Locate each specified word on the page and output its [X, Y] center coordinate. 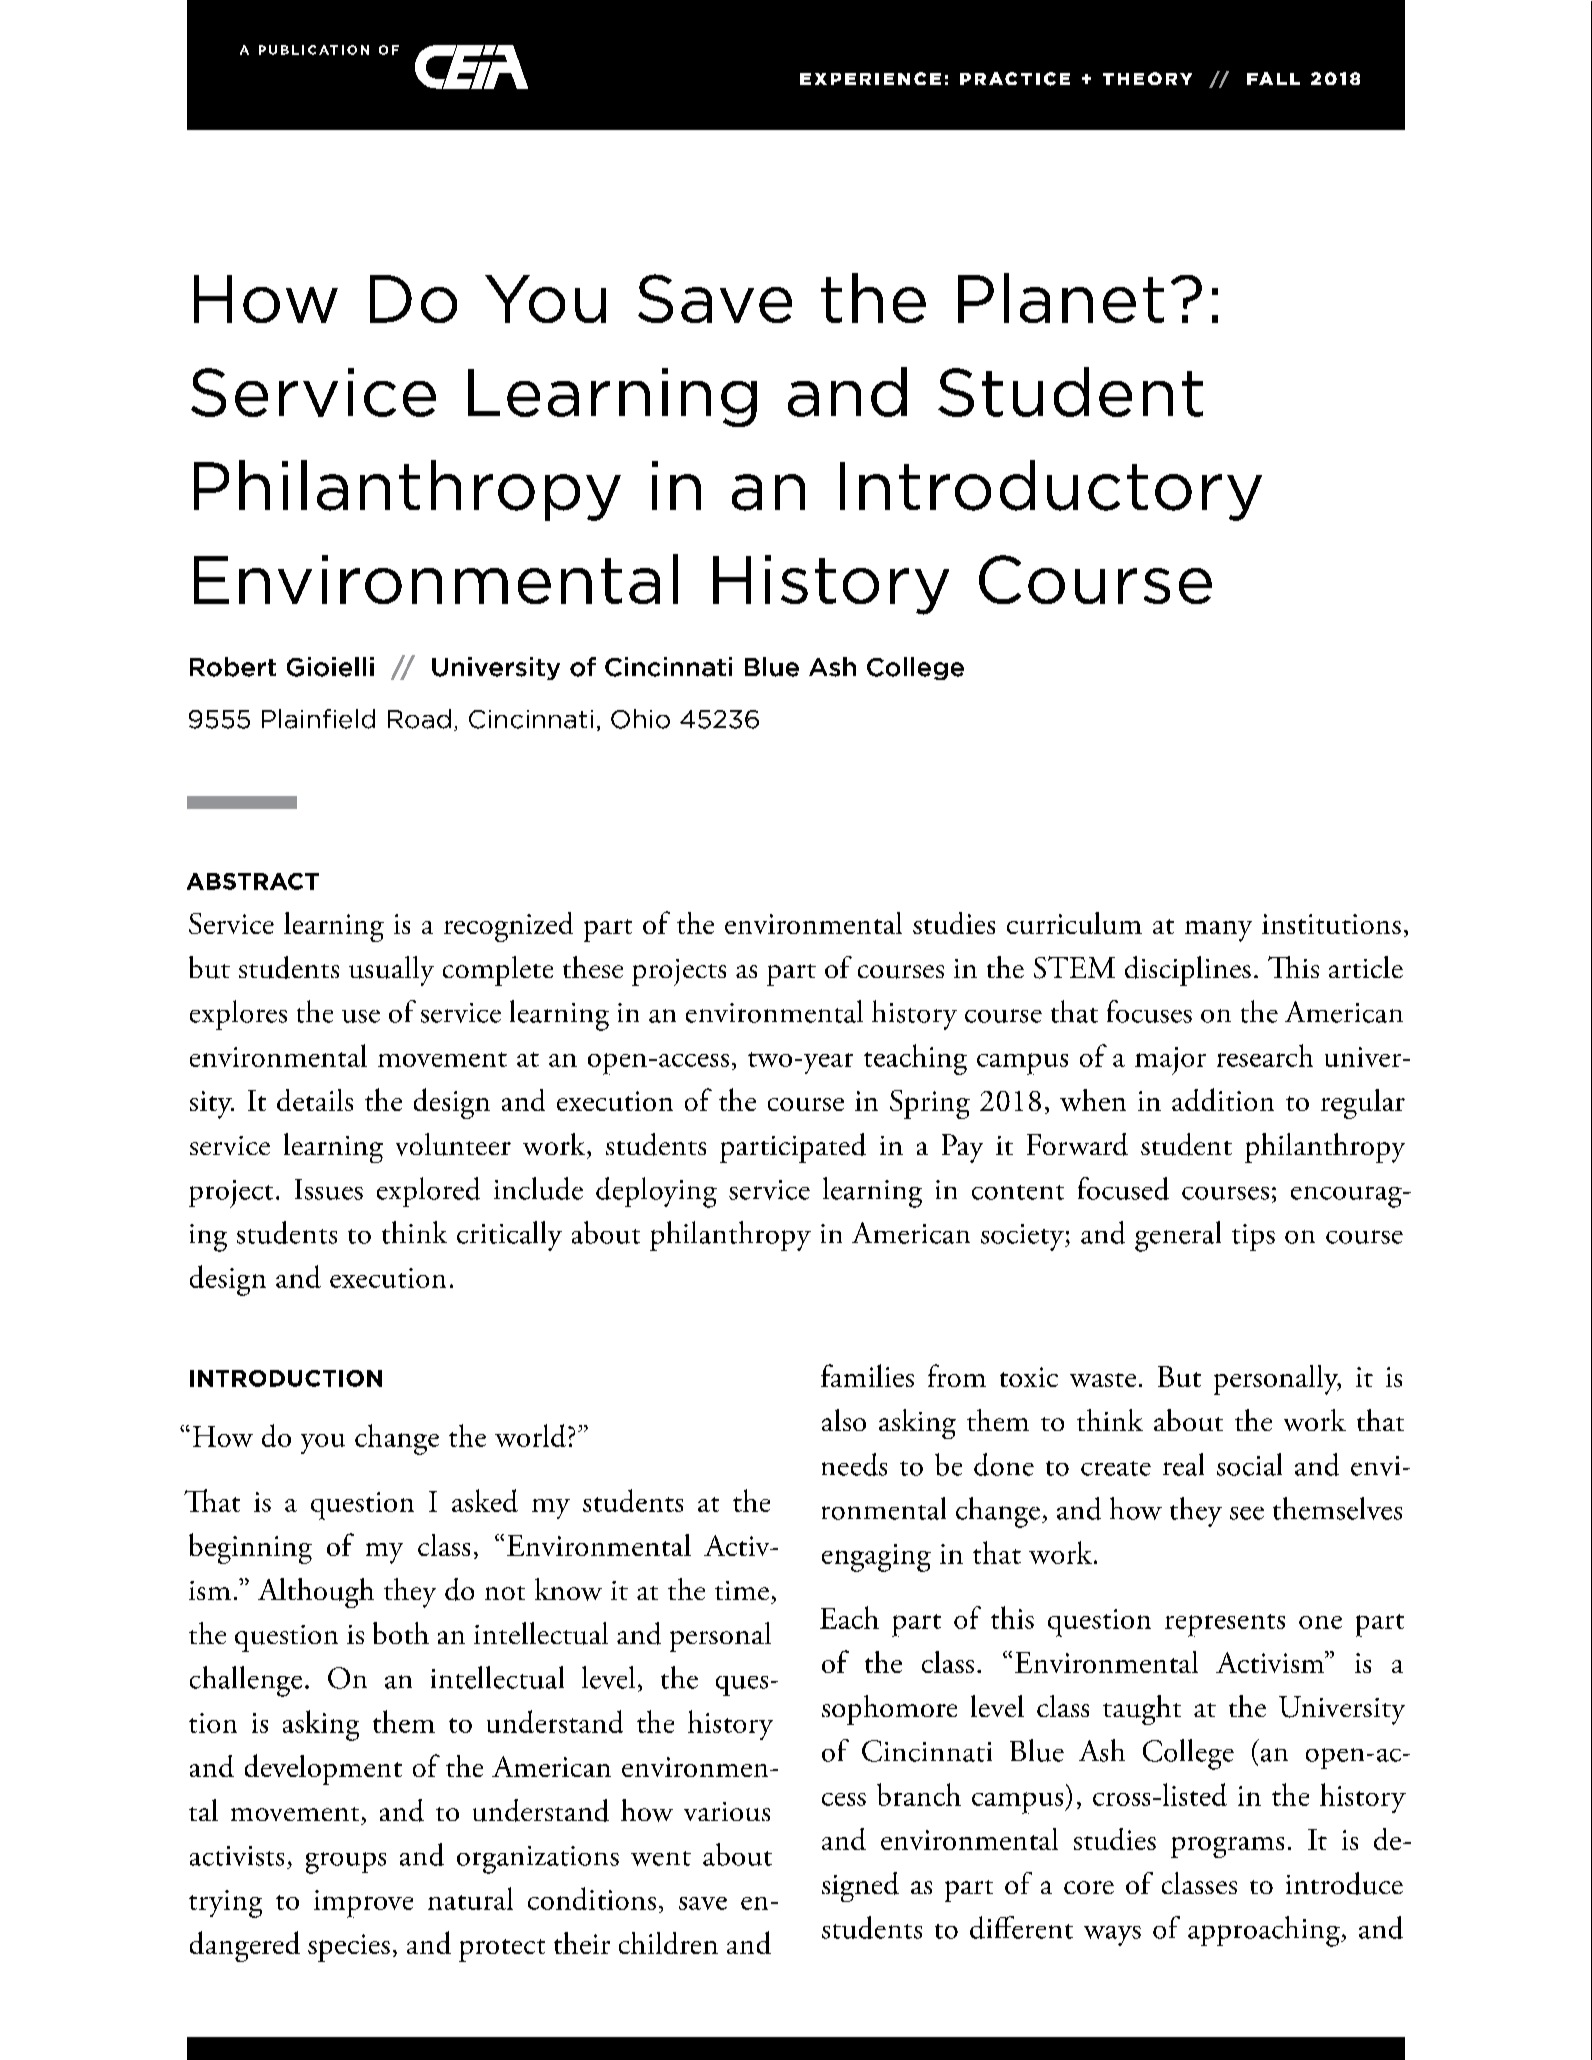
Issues [329, 1189]
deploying [656, 1192]
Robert [233, 667]
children [668, 1943]
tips [1253, 1237]
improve [363, 1904]
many [1218, 931]
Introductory [1051, 490]
